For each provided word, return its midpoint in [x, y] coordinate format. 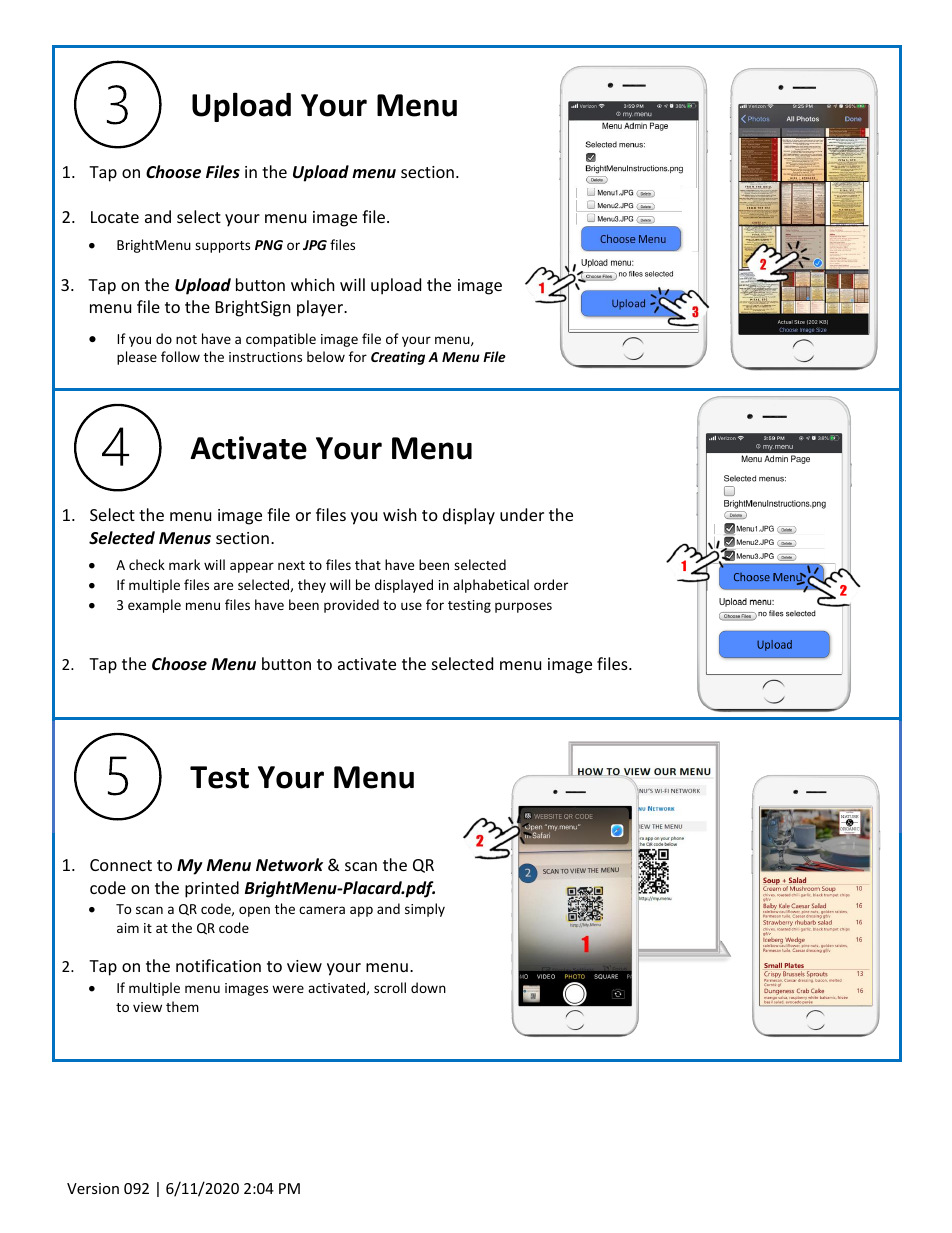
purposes [523, 607]
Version [93, 1188]
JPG [315, 245]
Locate [115, 217]
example [154, 606]
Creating [398, 358]
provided [351, 606]
